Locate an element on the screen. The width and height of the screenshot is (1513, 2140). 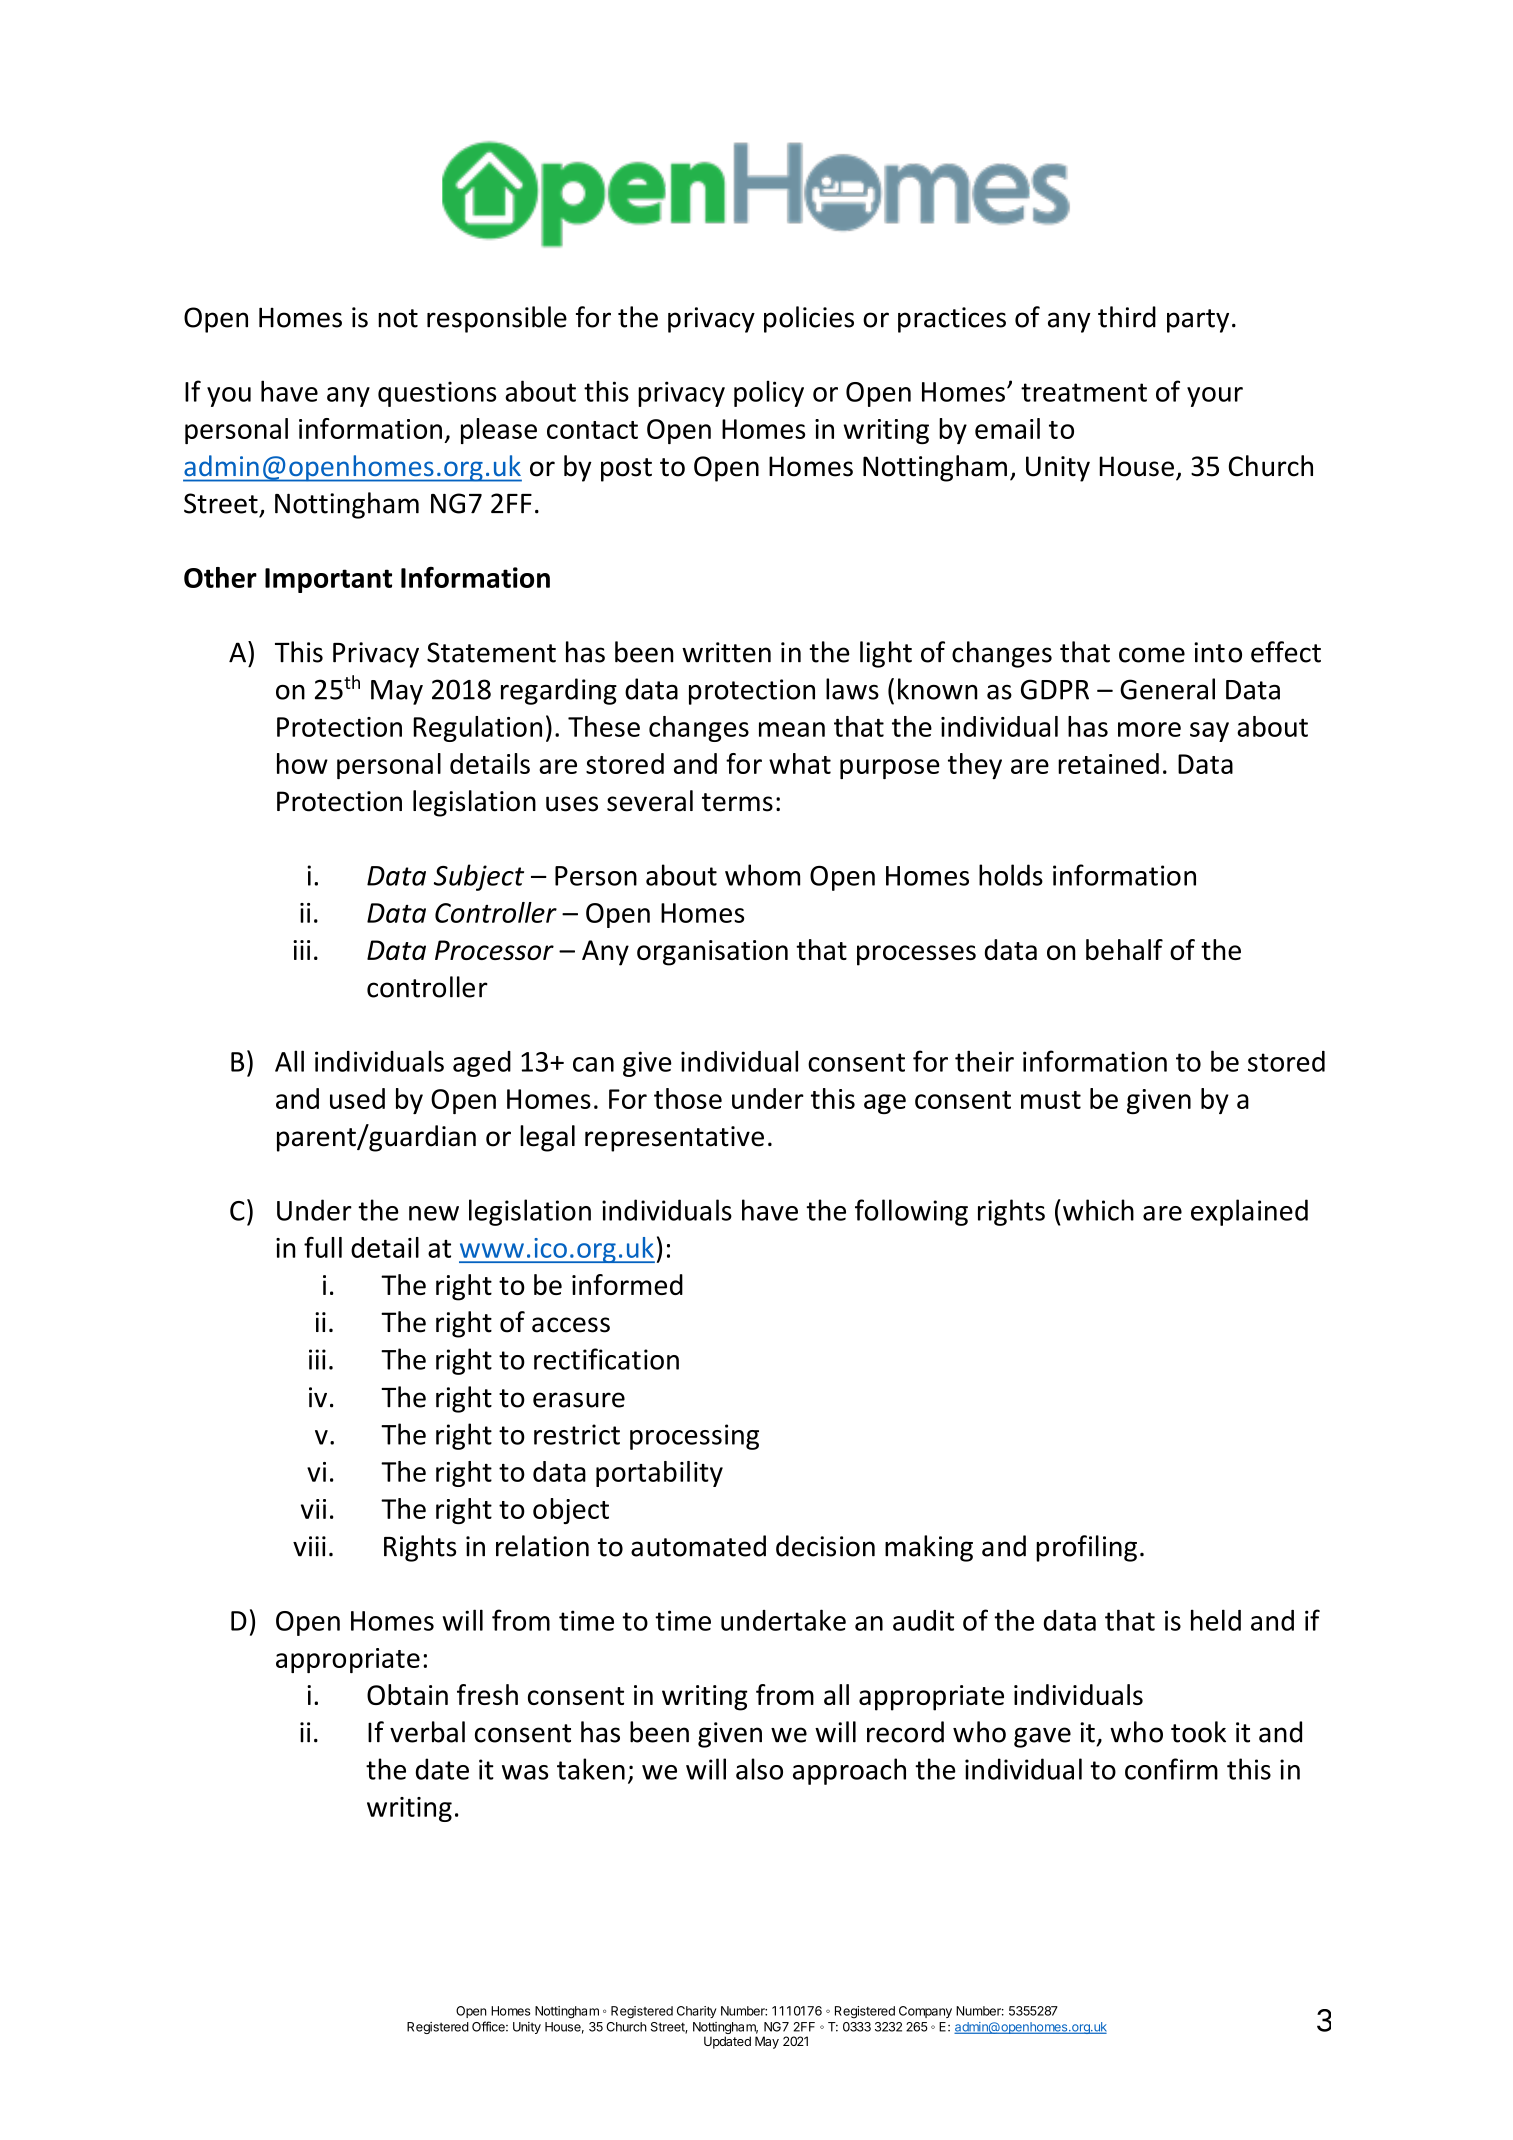
which is located at coordinates (1098, 1210).
